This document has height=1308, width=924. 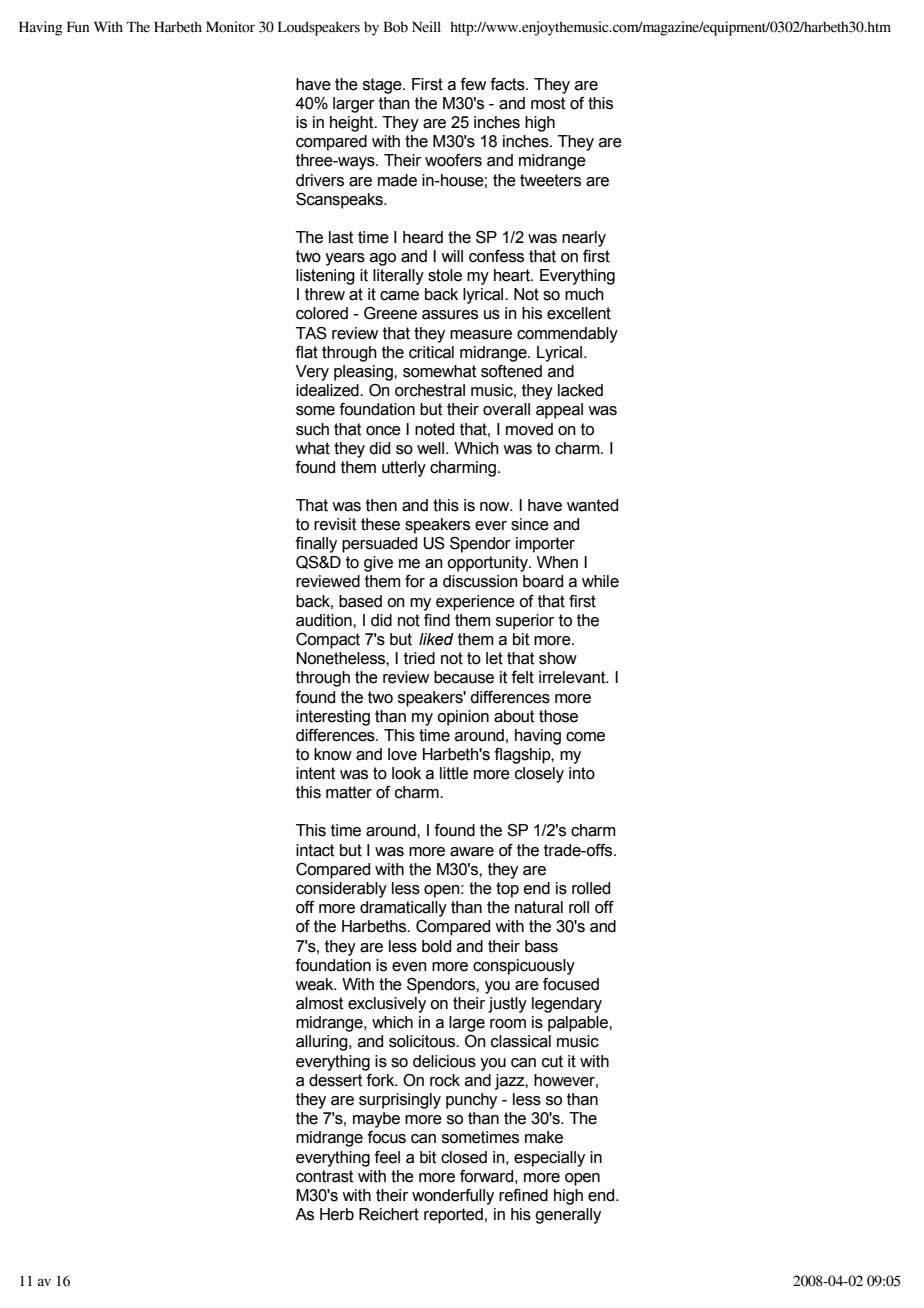 What do you see at coordinates (315, 984) in the document?
I see `weak` at bounding box center [315, 984].
